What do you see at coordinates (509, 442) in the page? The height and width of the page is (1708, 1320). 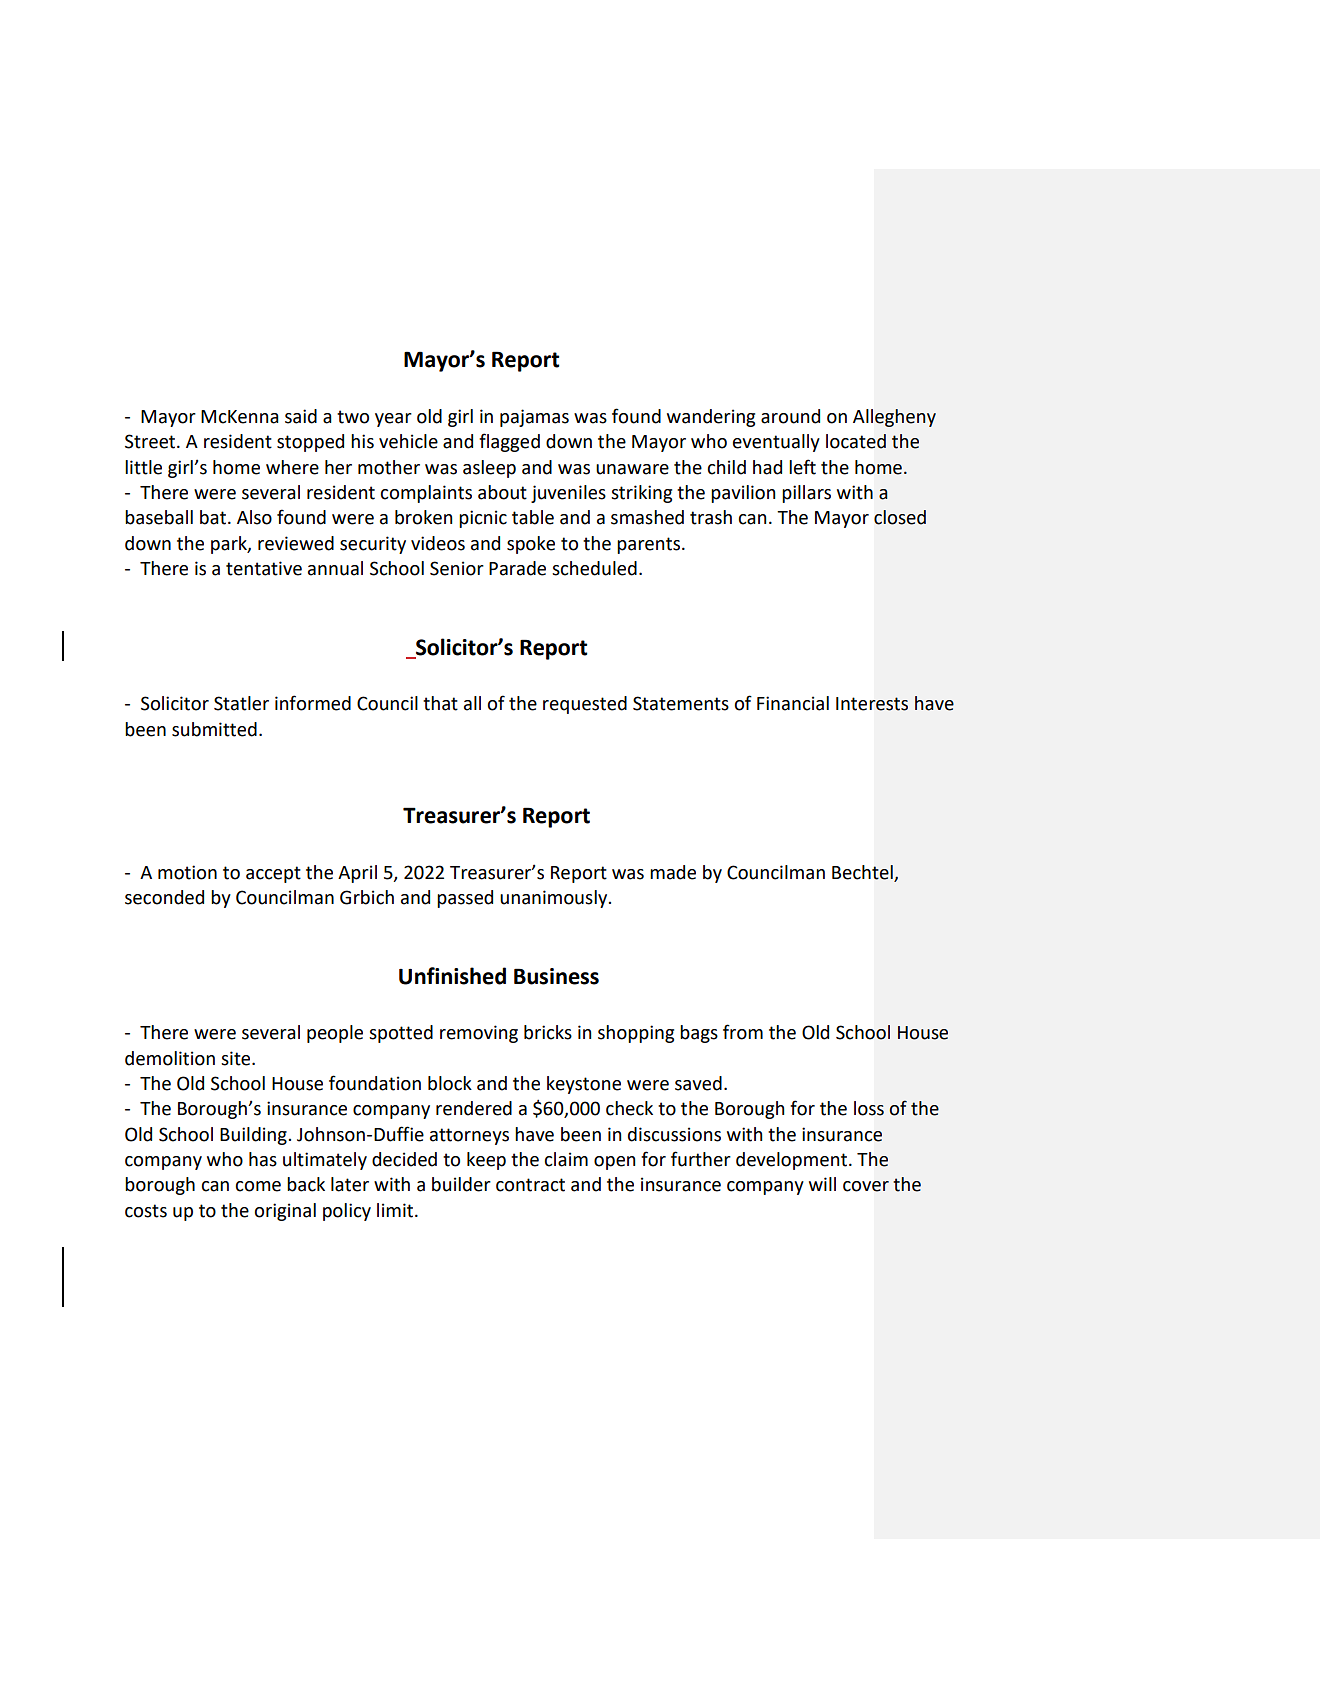 I see `flagged` at bounding box center [509, 442].
